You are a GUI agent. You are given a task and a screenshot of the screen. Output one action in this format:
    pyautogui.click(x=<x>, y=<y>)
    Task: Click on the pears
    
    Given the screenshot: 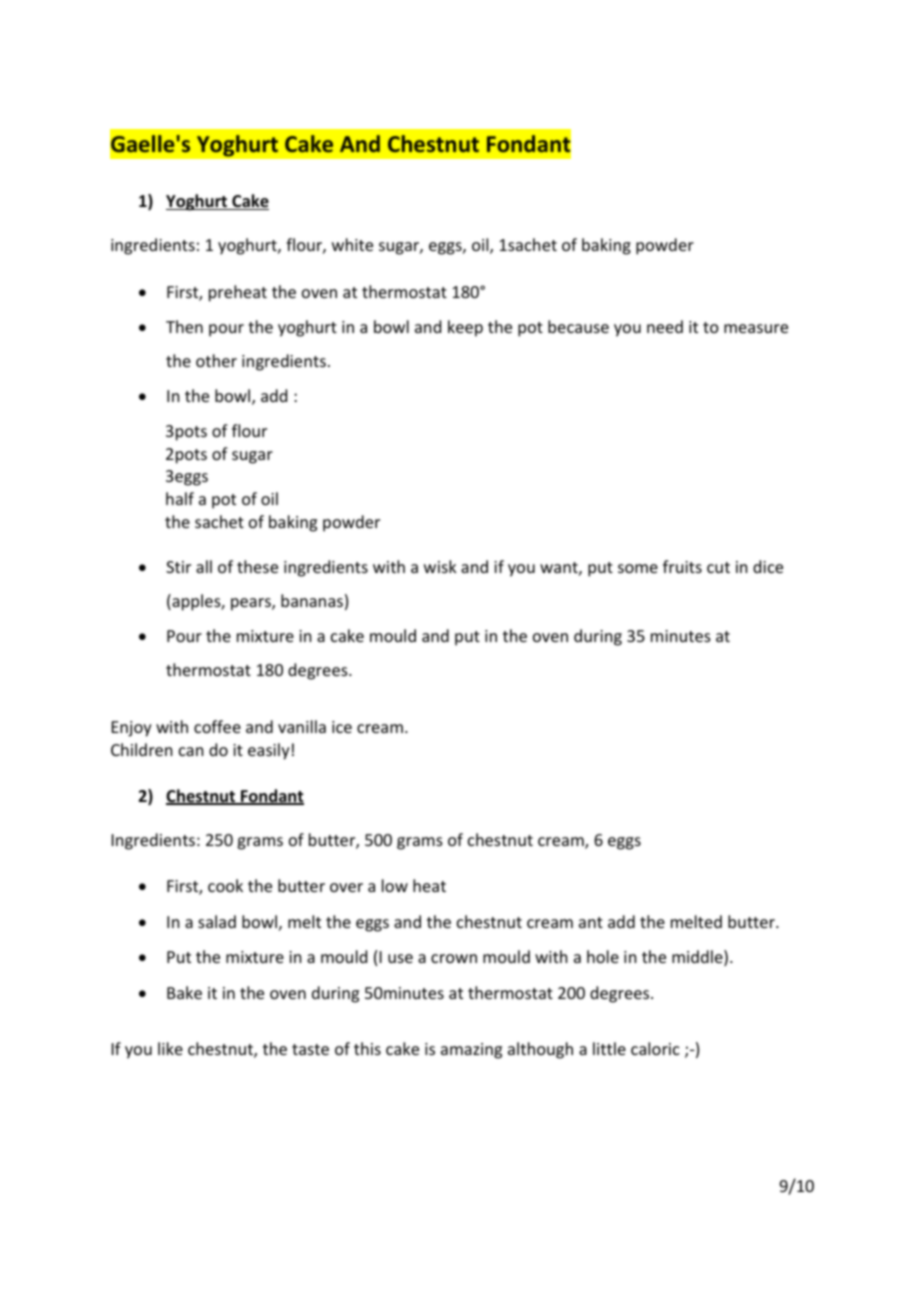 What is the action you would take?
    pyautogui.click(x=252, y=604)
